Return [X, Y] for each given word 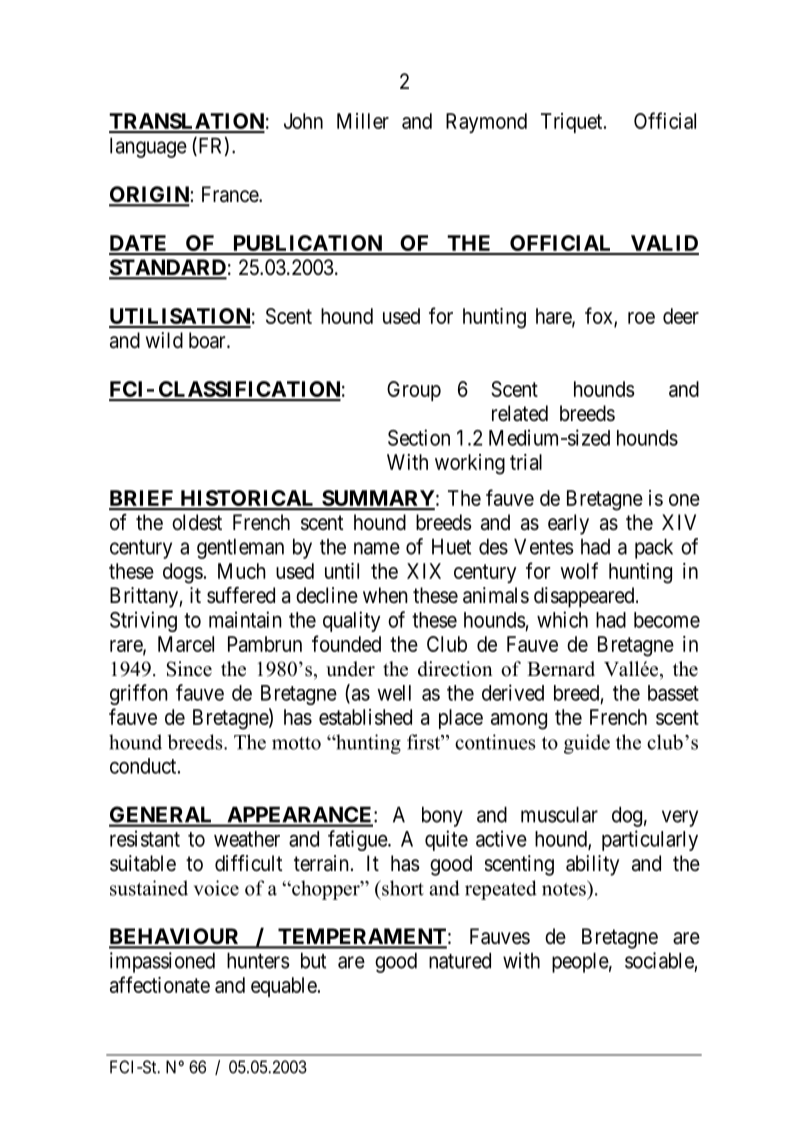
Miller [363, 121]
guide [587, 744]
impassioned [162, 962]
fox [600, 316]
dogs [183, 573]
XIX [424, 571]
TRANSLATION [187, 122]
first [425, 742]
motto [296, 743]
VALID [663, 244]
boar [208, 340]
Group [414, 391]
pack [654, 548]
